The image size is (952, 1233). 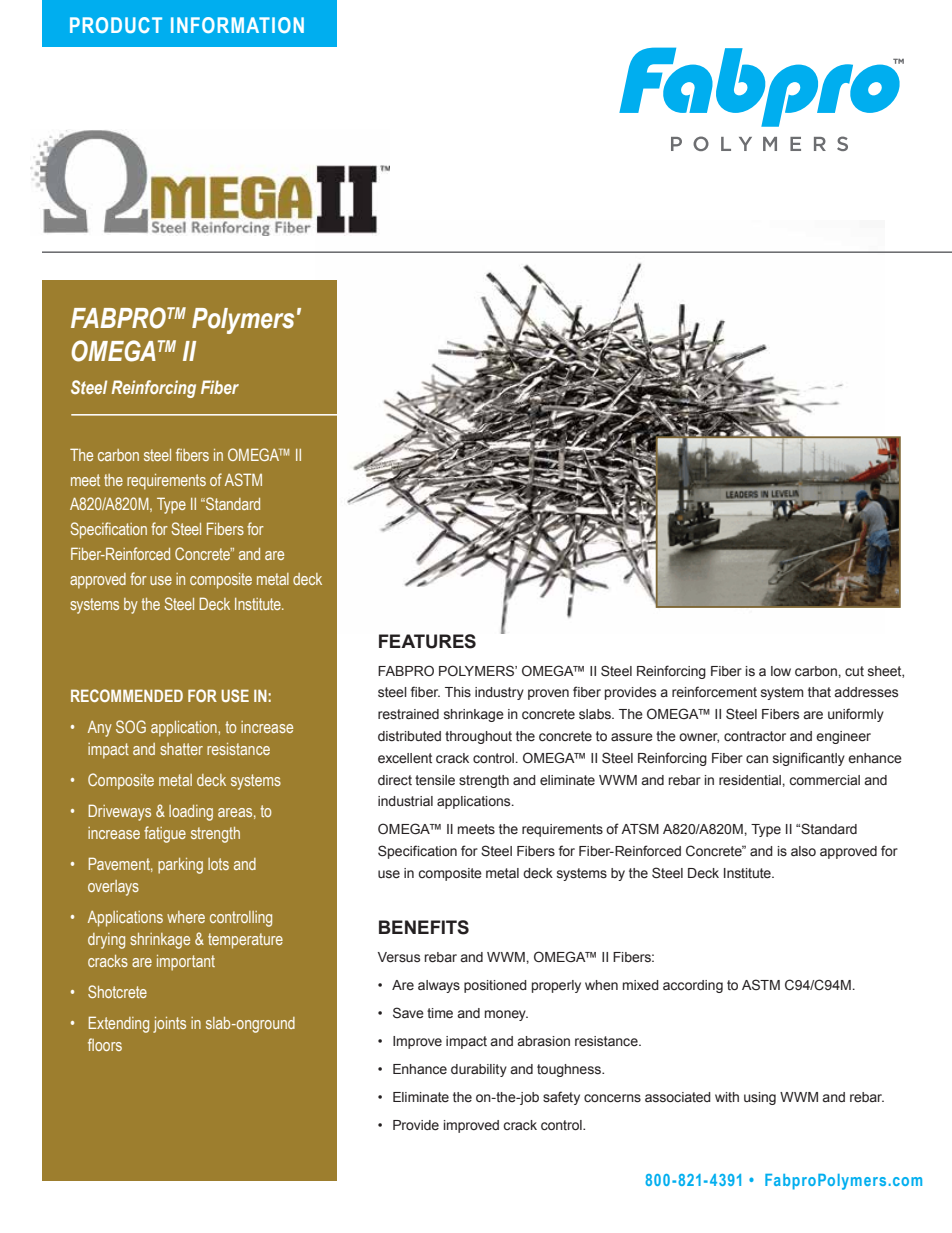 I want to click on tensile, so click(x=435, y=780).
